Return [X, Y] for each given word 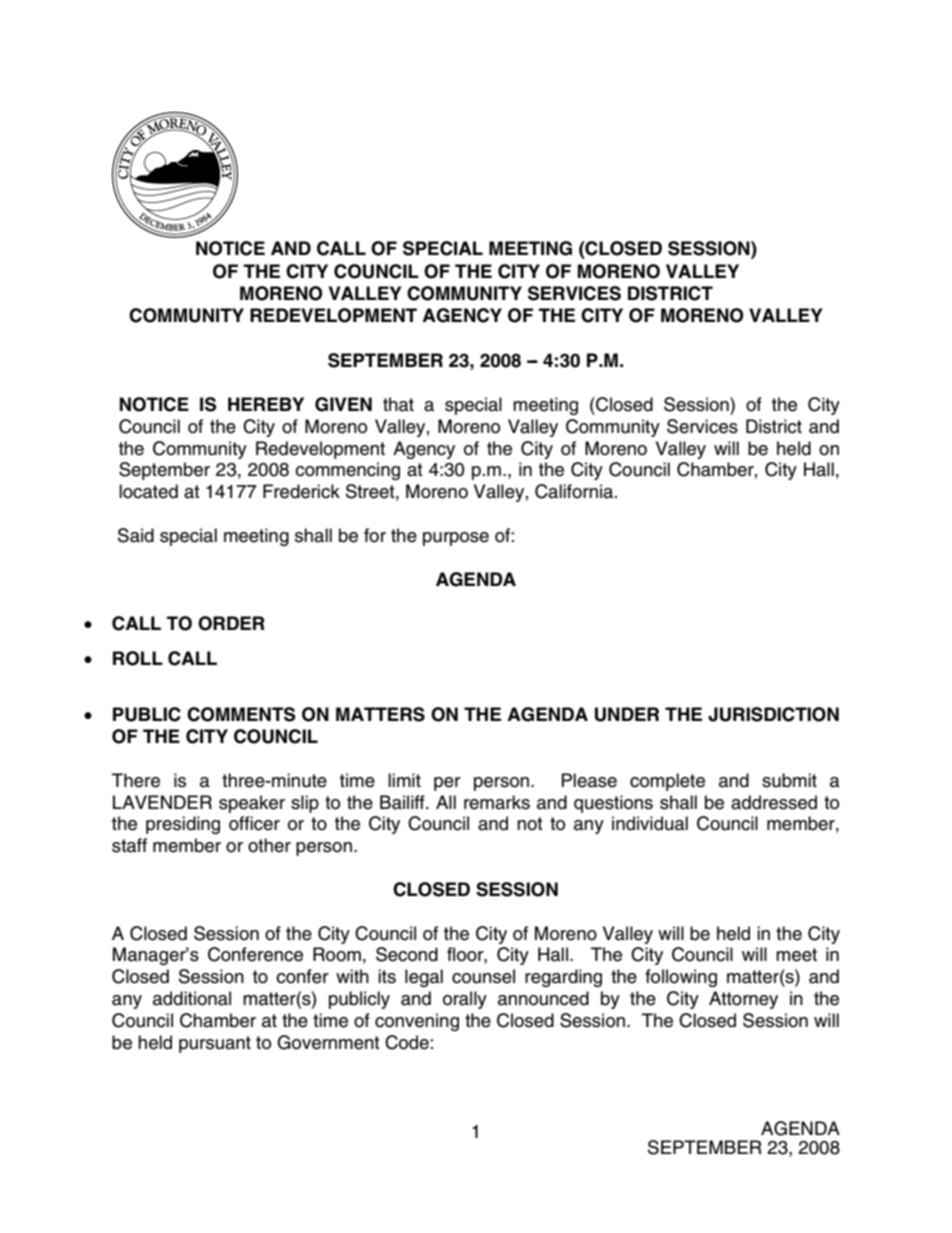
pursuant [215, 1044]
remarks [497, 802]
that [398, 404]
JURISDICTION [773, 714]
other [269, 845]
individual [650, 823]
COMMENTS [241, 714]
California [575, 491]
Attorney [743, 1000]
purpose [456, 539]
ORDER [231, 623]
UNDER [627, 714]
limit [404, 780]
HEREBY [266, 404]
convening [417, 1022]
